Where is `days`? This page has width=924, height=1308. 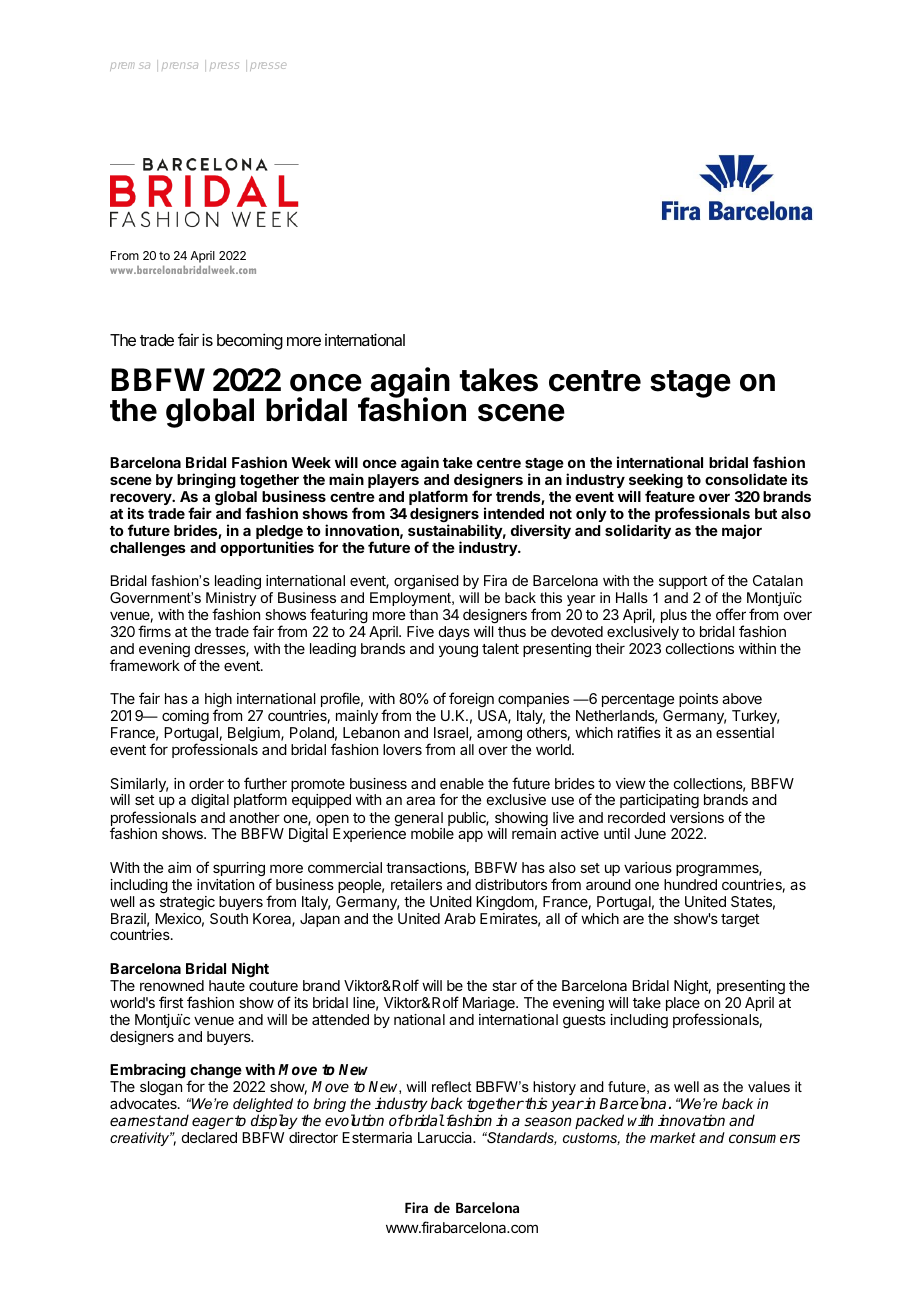 days is located at coordinates (454, 633).
